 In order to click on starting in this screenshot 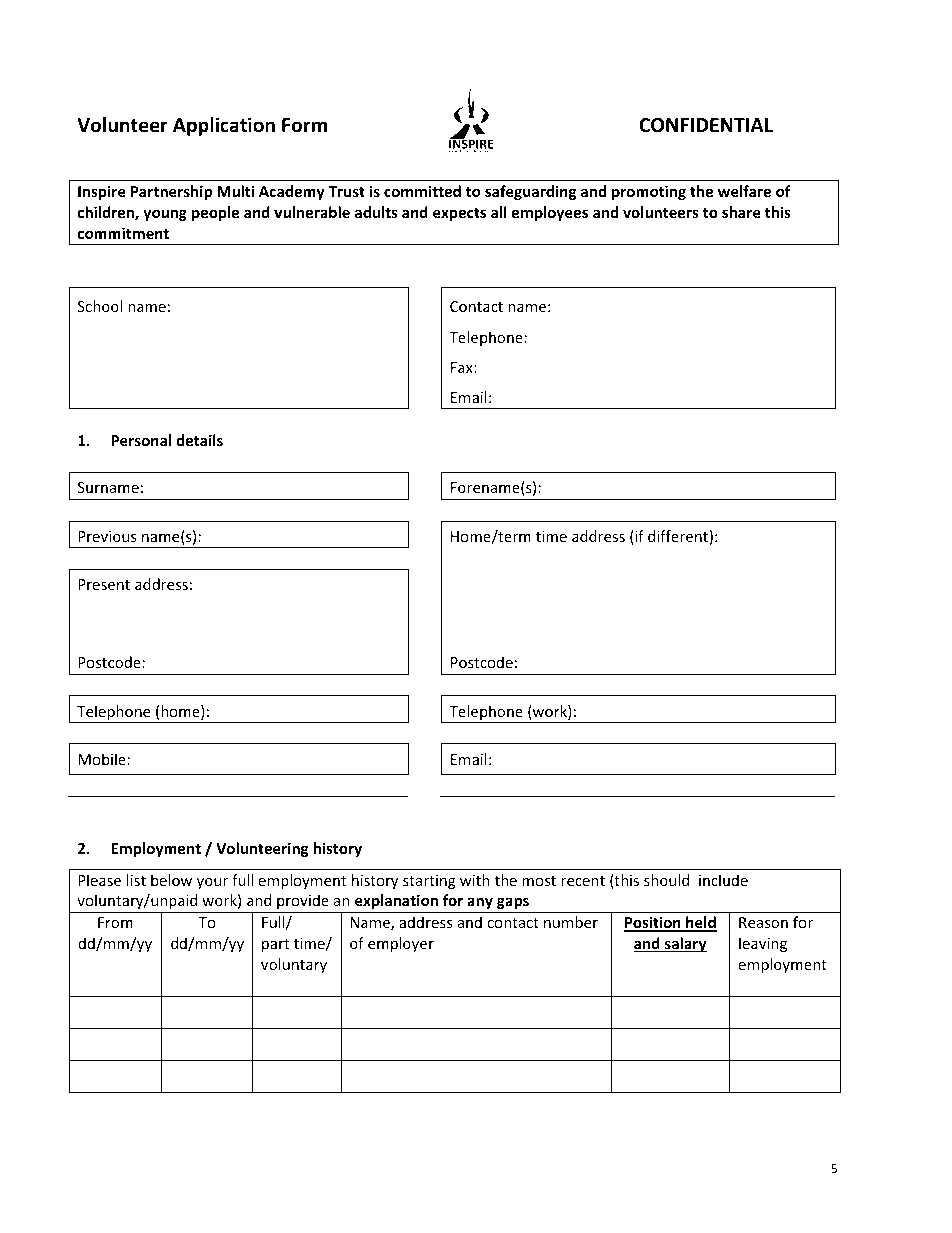, I will do `click(429, 882)`.
